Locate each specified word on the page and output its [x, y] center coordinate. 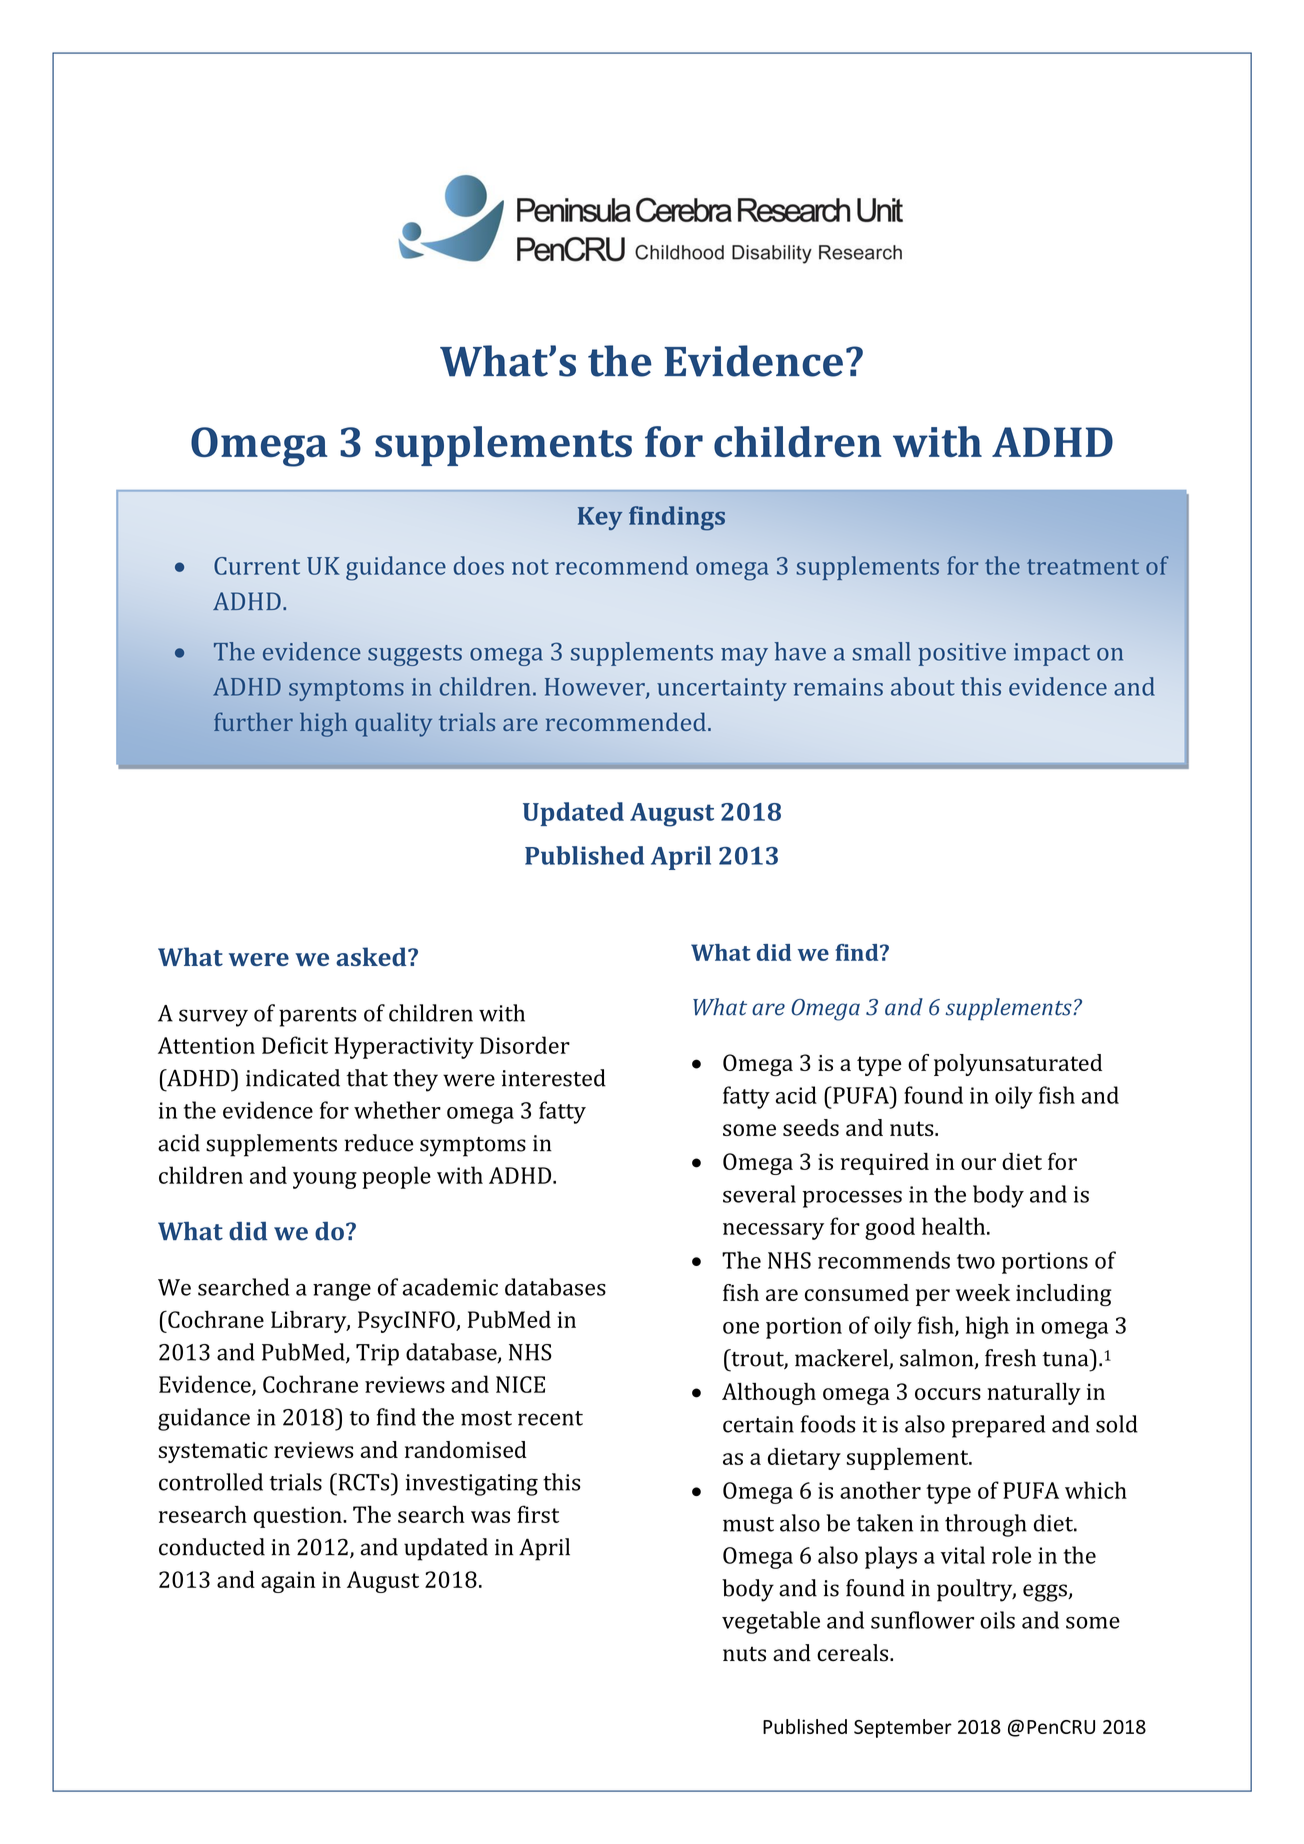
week [983, 1292]
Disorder [525, 1045]
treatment [1083, 567]
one [741, 1328]
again [288, 1582]
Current [257, 566]
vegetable [771, 1622]
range [342, 1292]
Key [600, 518]
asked [372, 956]
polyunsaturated [1018, 1065]
